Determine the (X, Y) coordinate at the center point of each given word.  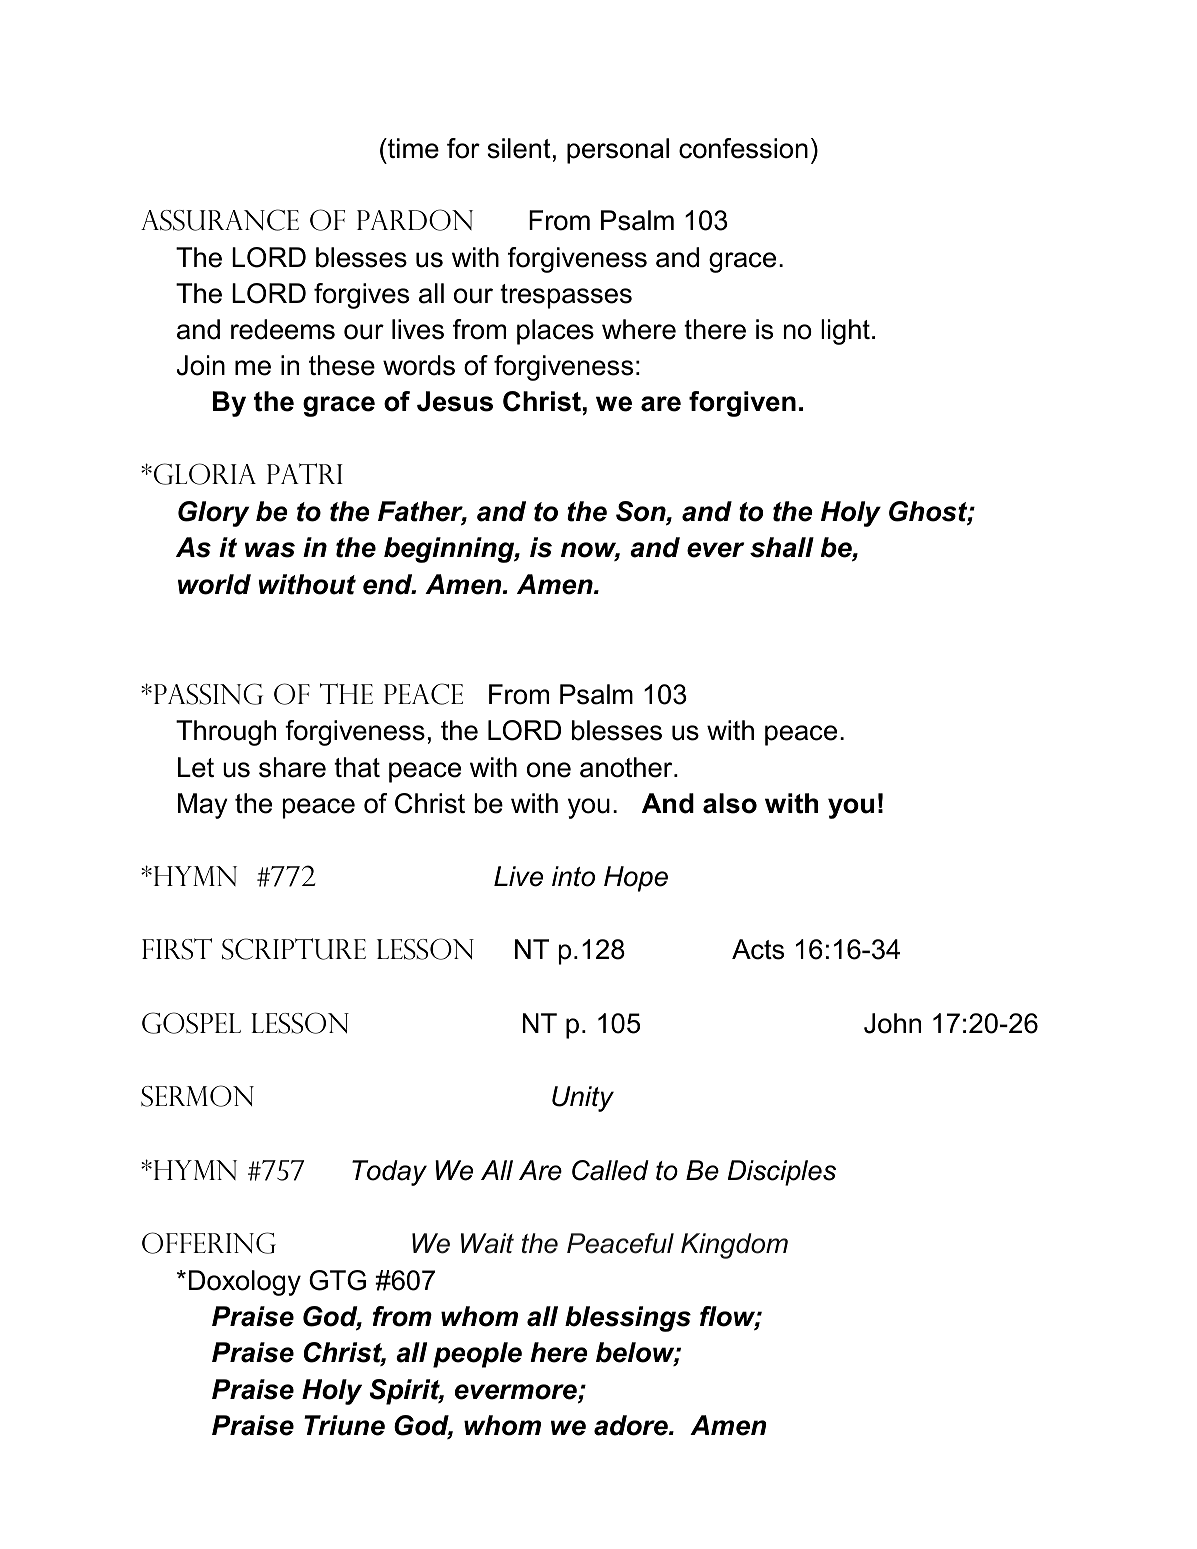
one (549, 770)
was (270, 550)
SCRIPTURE (294, 949)
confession (743, 148)
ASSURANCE (220, 220)
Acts (758, 949)
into (573, 876)
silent (519, 148)
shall (782, 547)
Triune (344, 1425)
